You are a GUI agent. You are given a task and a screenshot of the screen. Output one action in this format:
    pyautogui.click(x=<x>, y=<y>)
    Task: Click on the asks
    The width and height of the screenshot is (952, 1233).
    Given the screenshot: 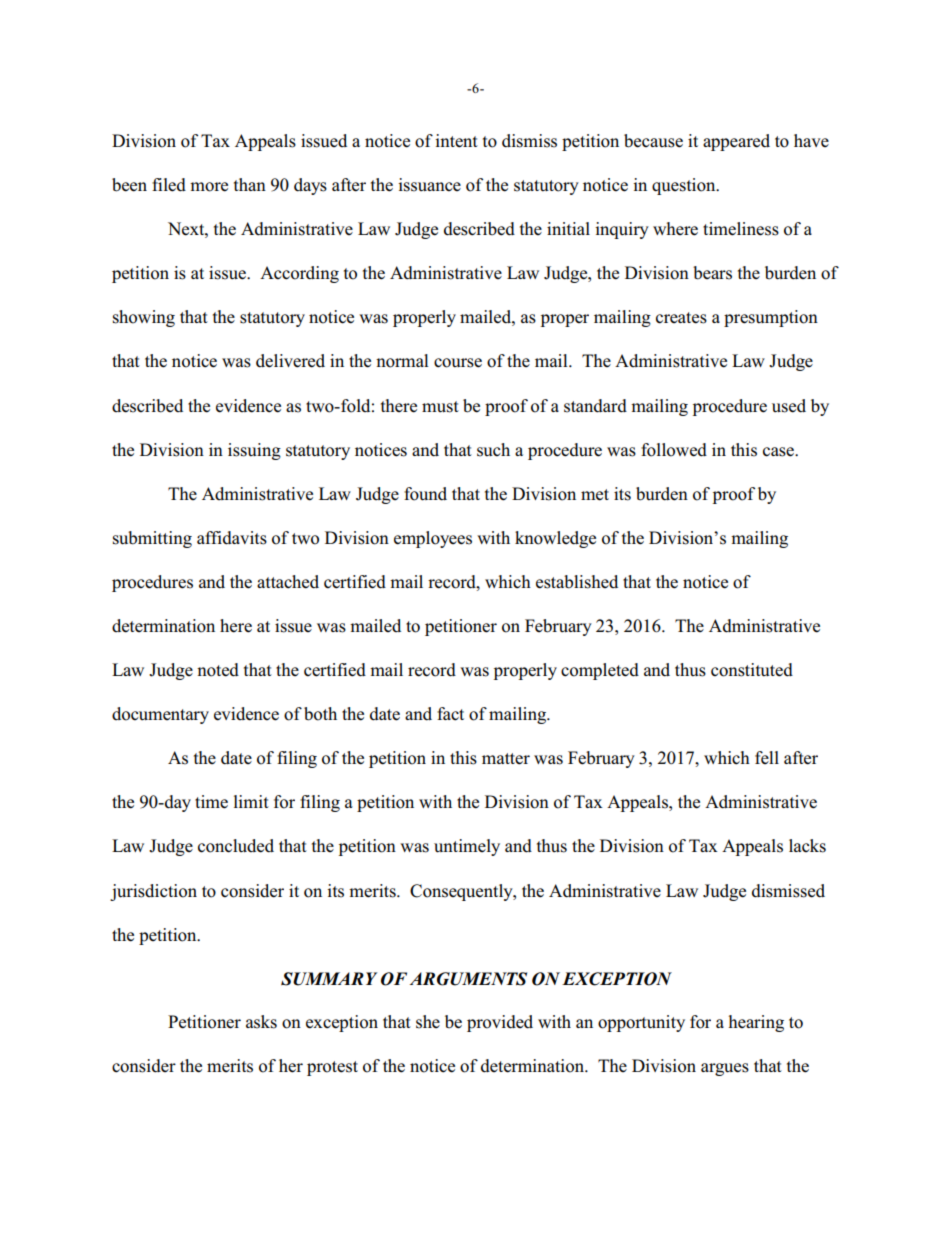 What is the action you would take?
    pyautogui.click(x=261, y=1022)
